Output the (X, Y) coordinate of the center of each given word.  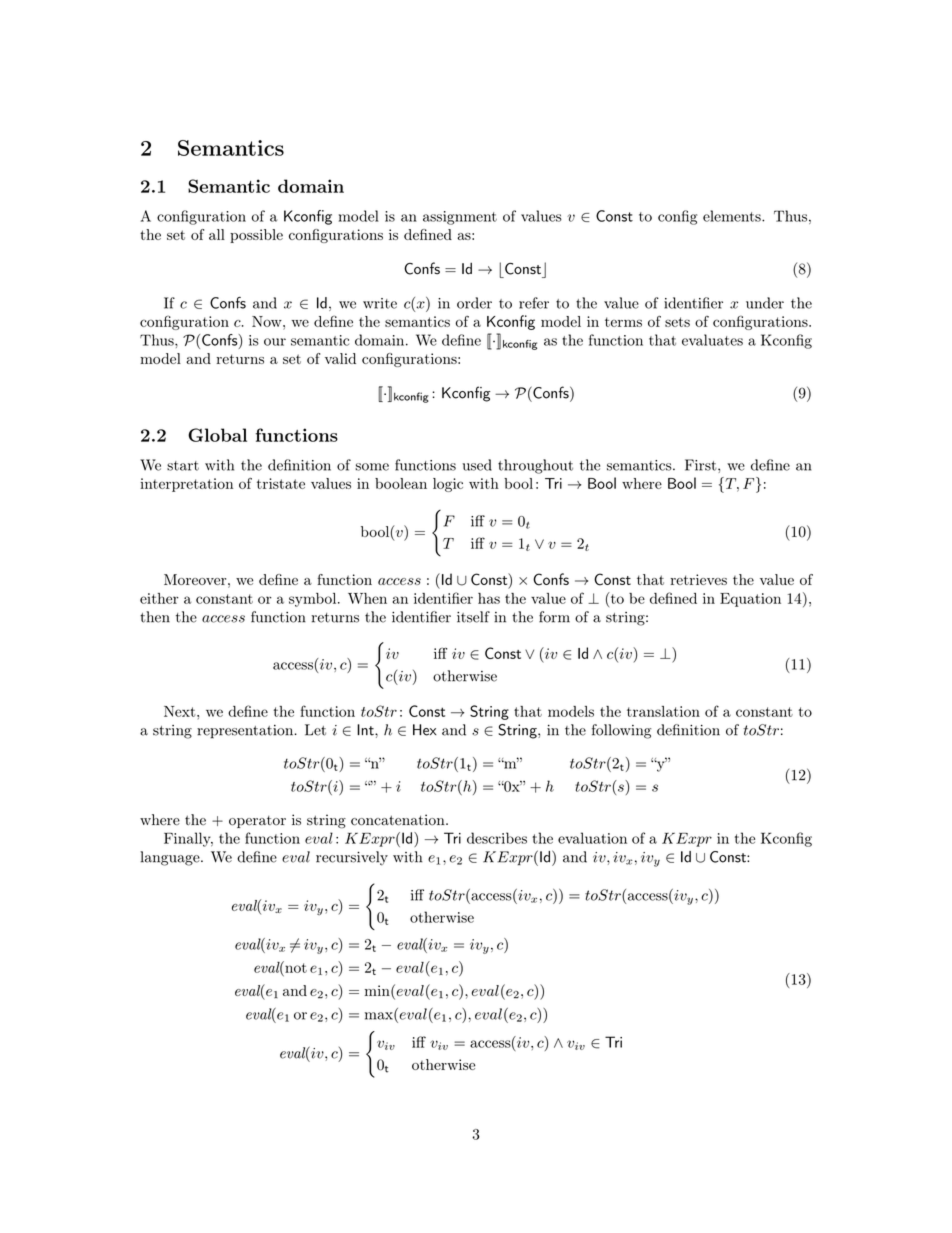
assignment (460, 218)
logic (448, 485)
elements (733, 216)
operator (257, 822)
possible (256, 236)
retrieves (699, 579)
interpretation (186, 485)
